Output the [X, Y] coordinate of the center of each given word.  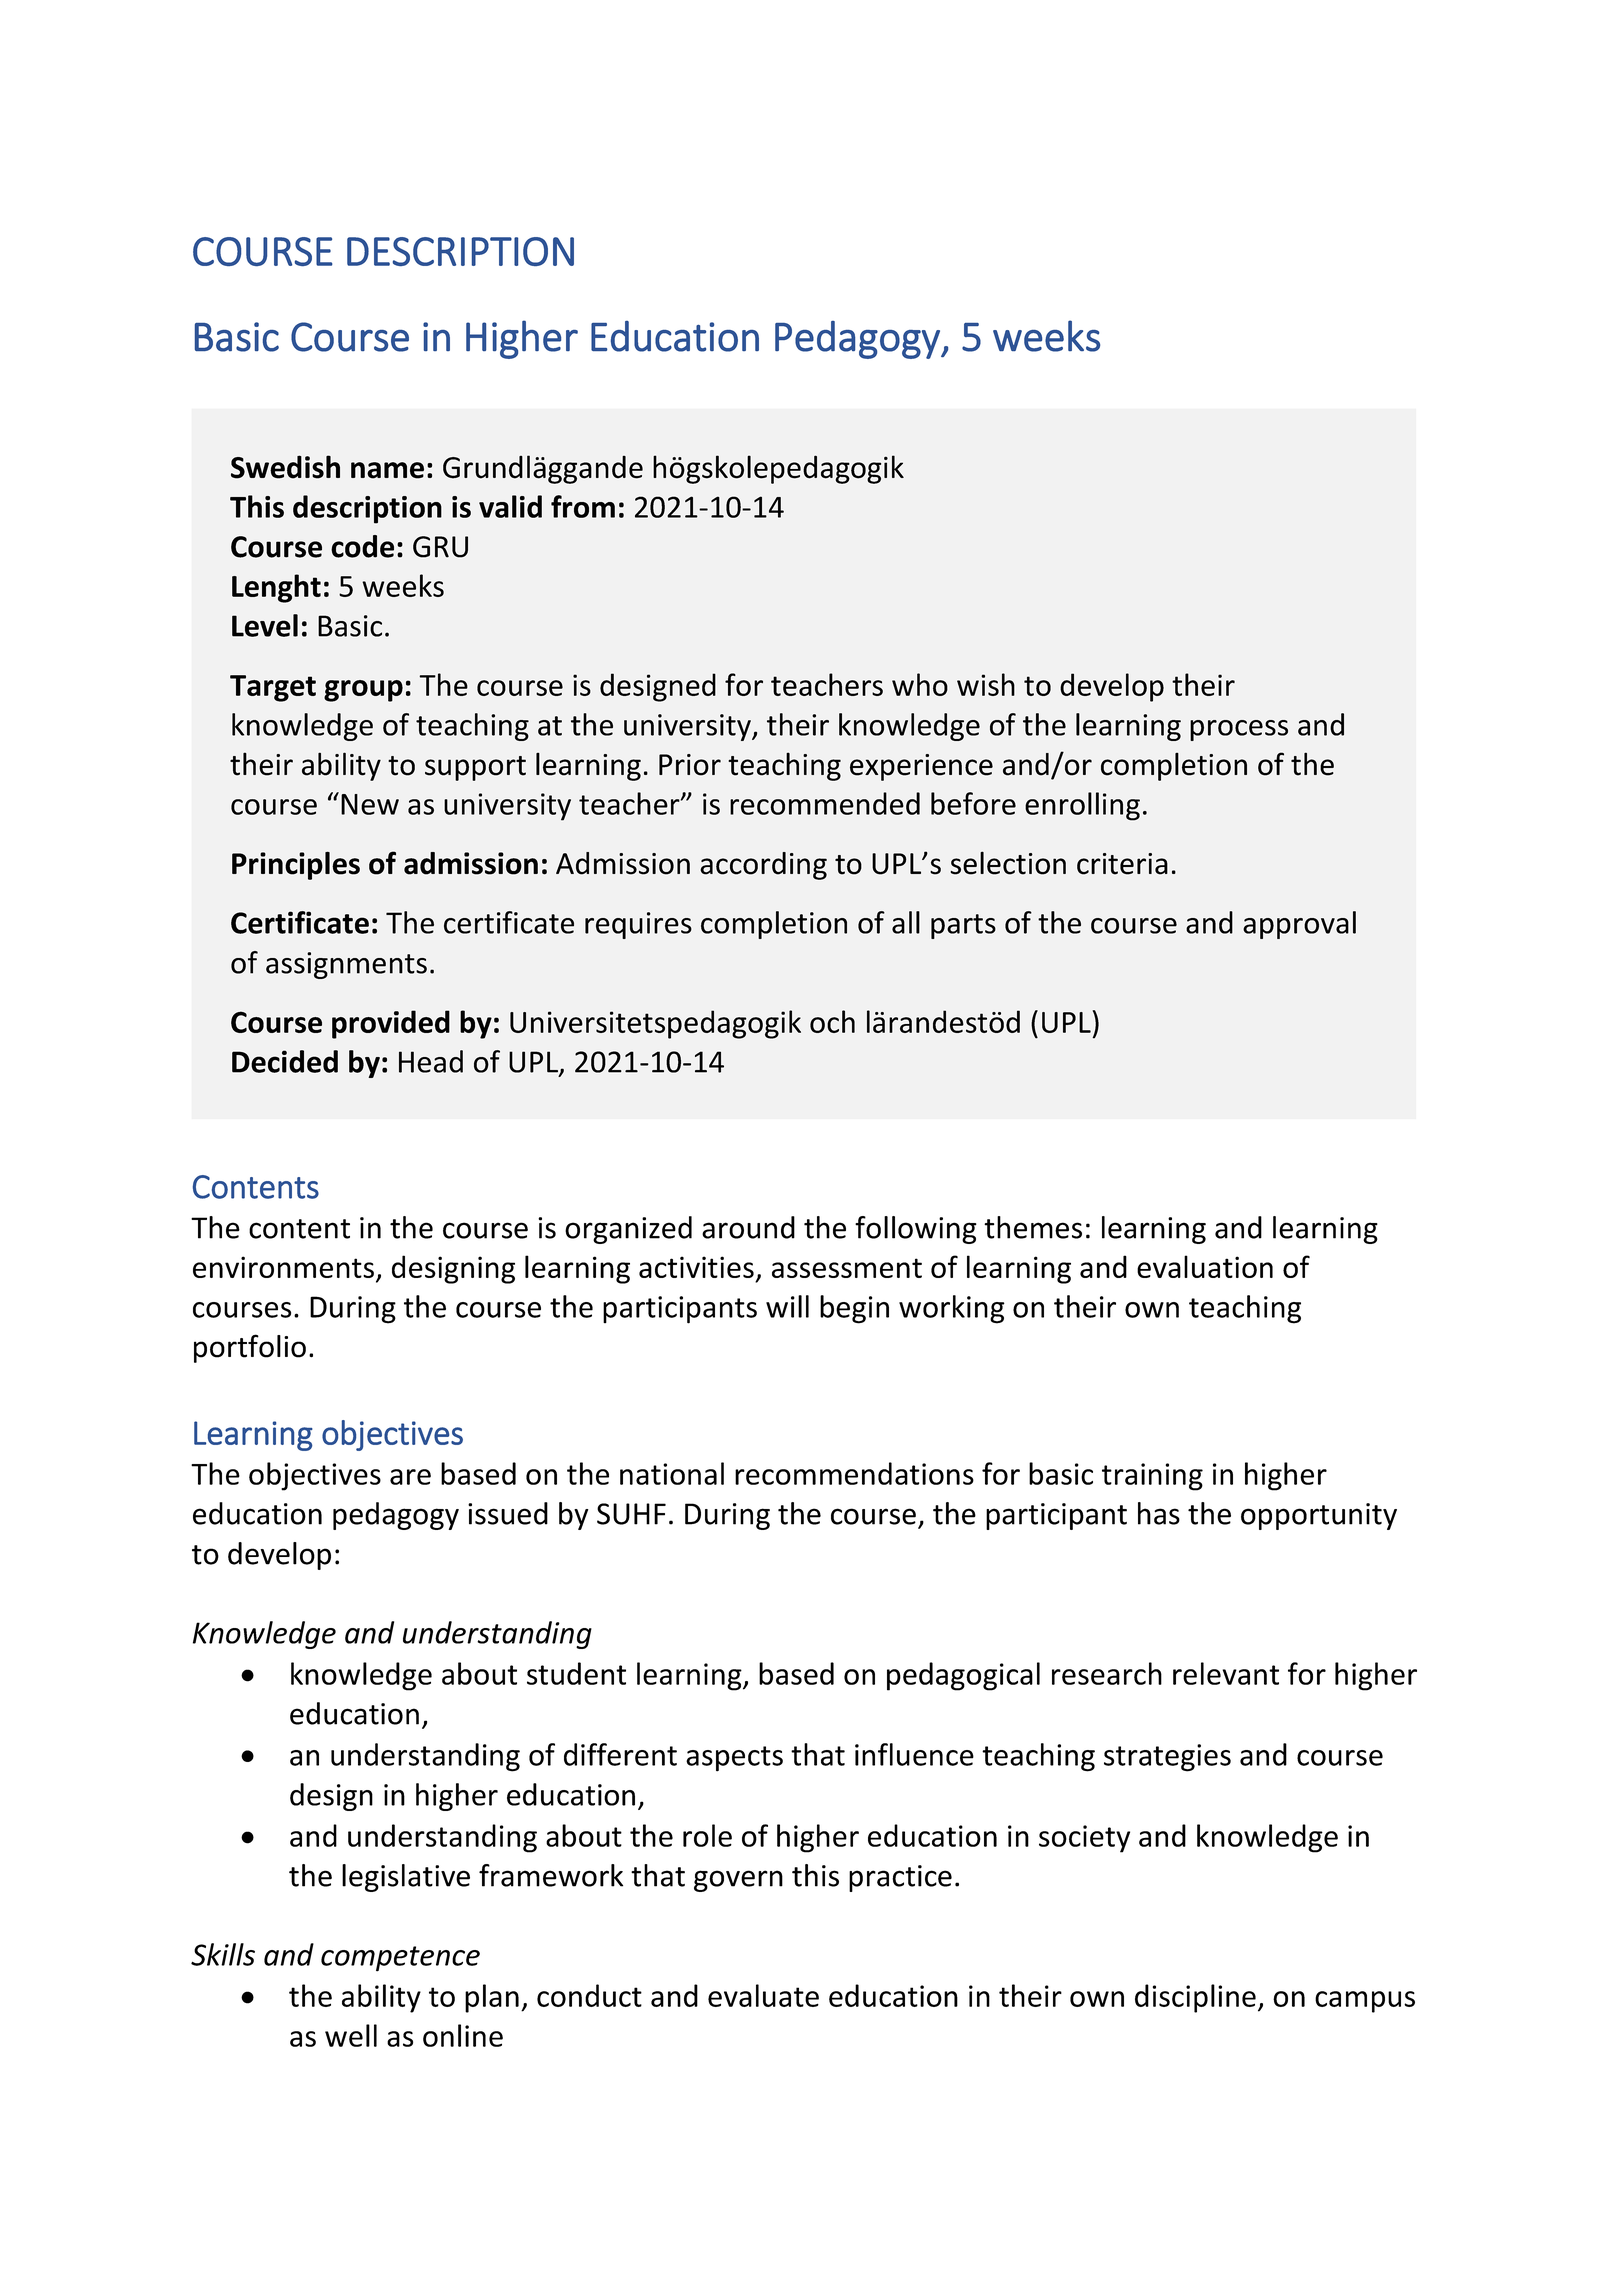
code [362, 546]
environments [283, 1267]
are [410, 1477]
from [583, 506]
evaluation [1205, 1266]
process [1239, 730]
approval [1299, 925]
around [748, 1227]
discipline [1195, 1998]
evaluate [763, 1995]
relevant [1226, 1673]
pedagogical [963, 1676]
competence [400, 1959]
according [763, 866]
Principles [296, 866]
